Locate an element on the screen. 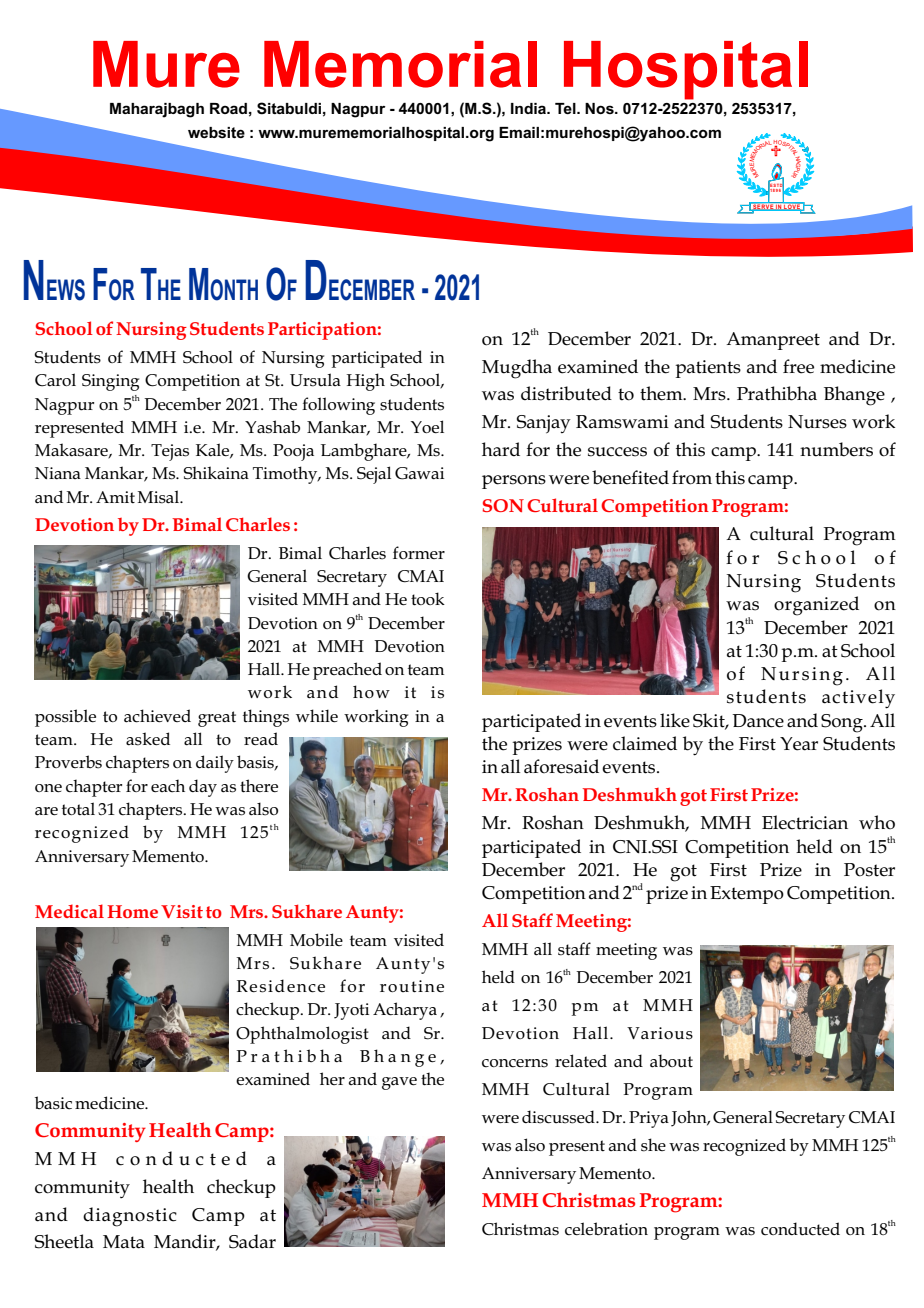 The height and width of the screenshot is (1308, 924). Home is located at coordinates (132, 911).
